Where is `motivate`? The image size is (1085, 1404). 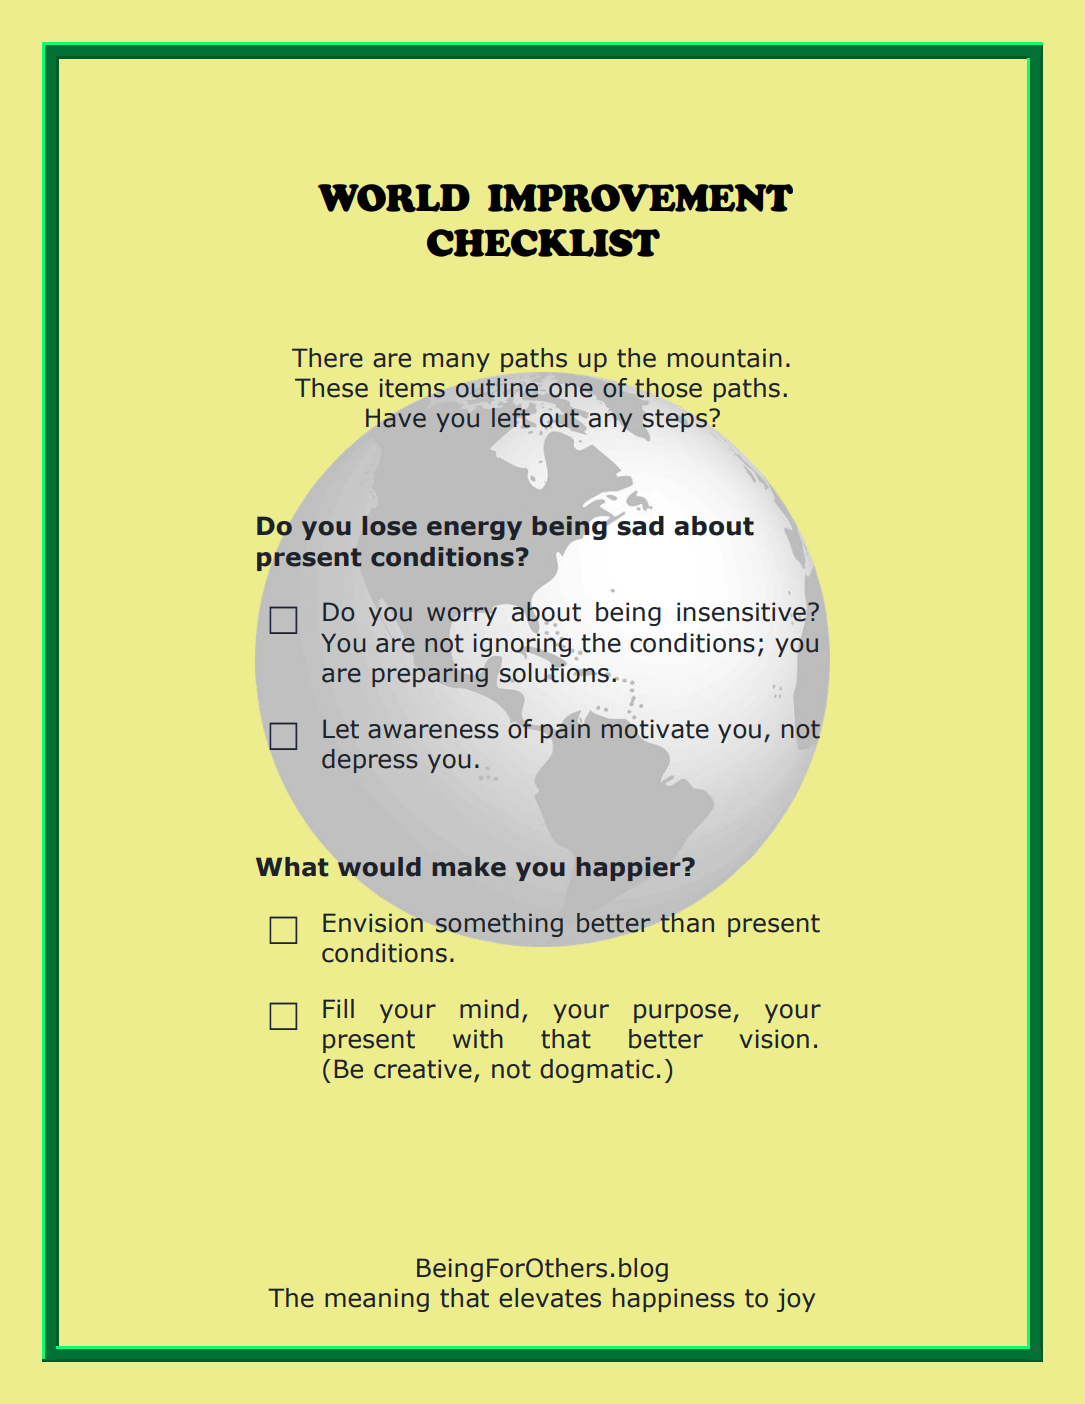
motivate is located at coordinates (654, 729).
